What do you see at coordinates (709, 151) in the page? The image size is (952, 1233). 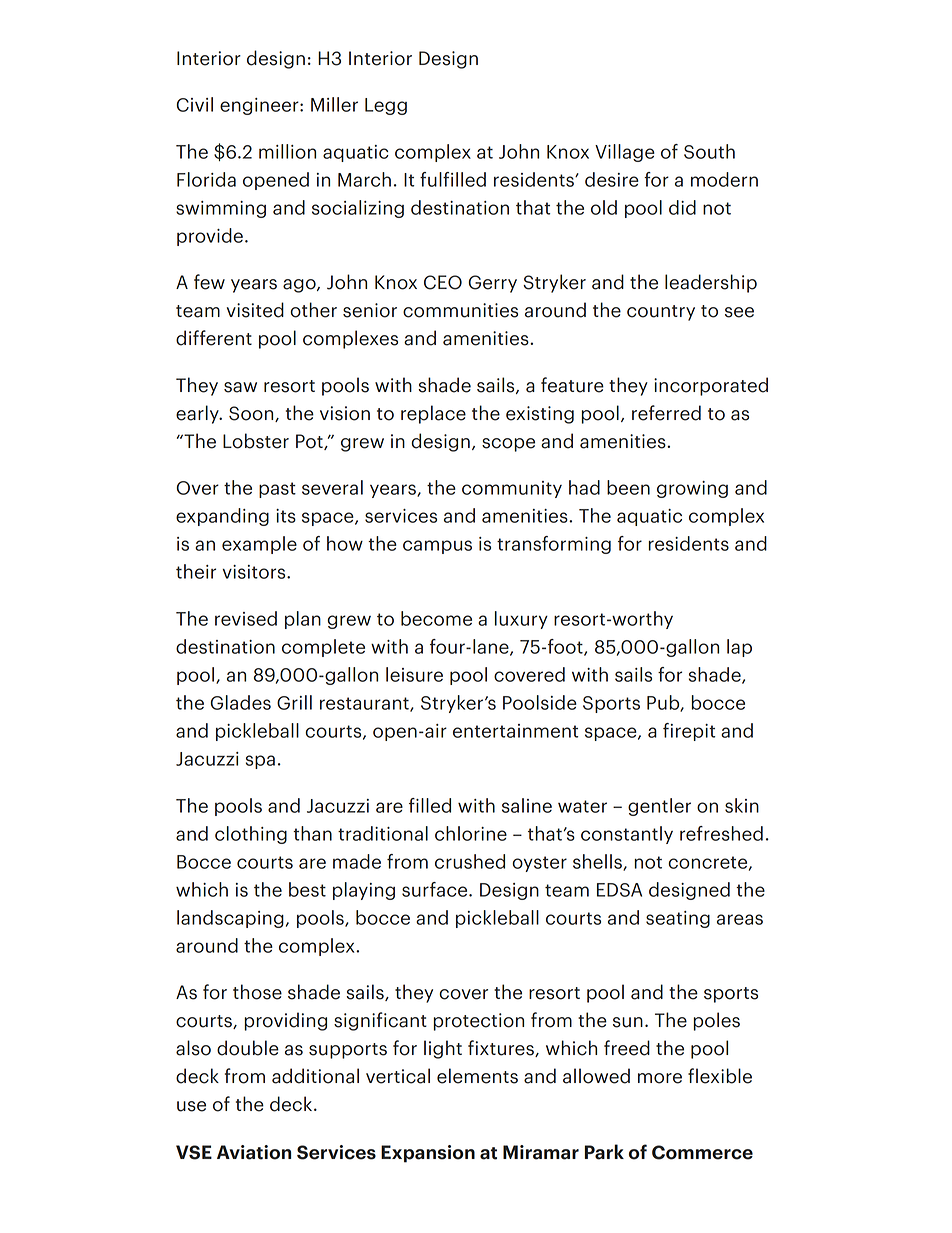 I see `South` at bounding box center [709, 151].
